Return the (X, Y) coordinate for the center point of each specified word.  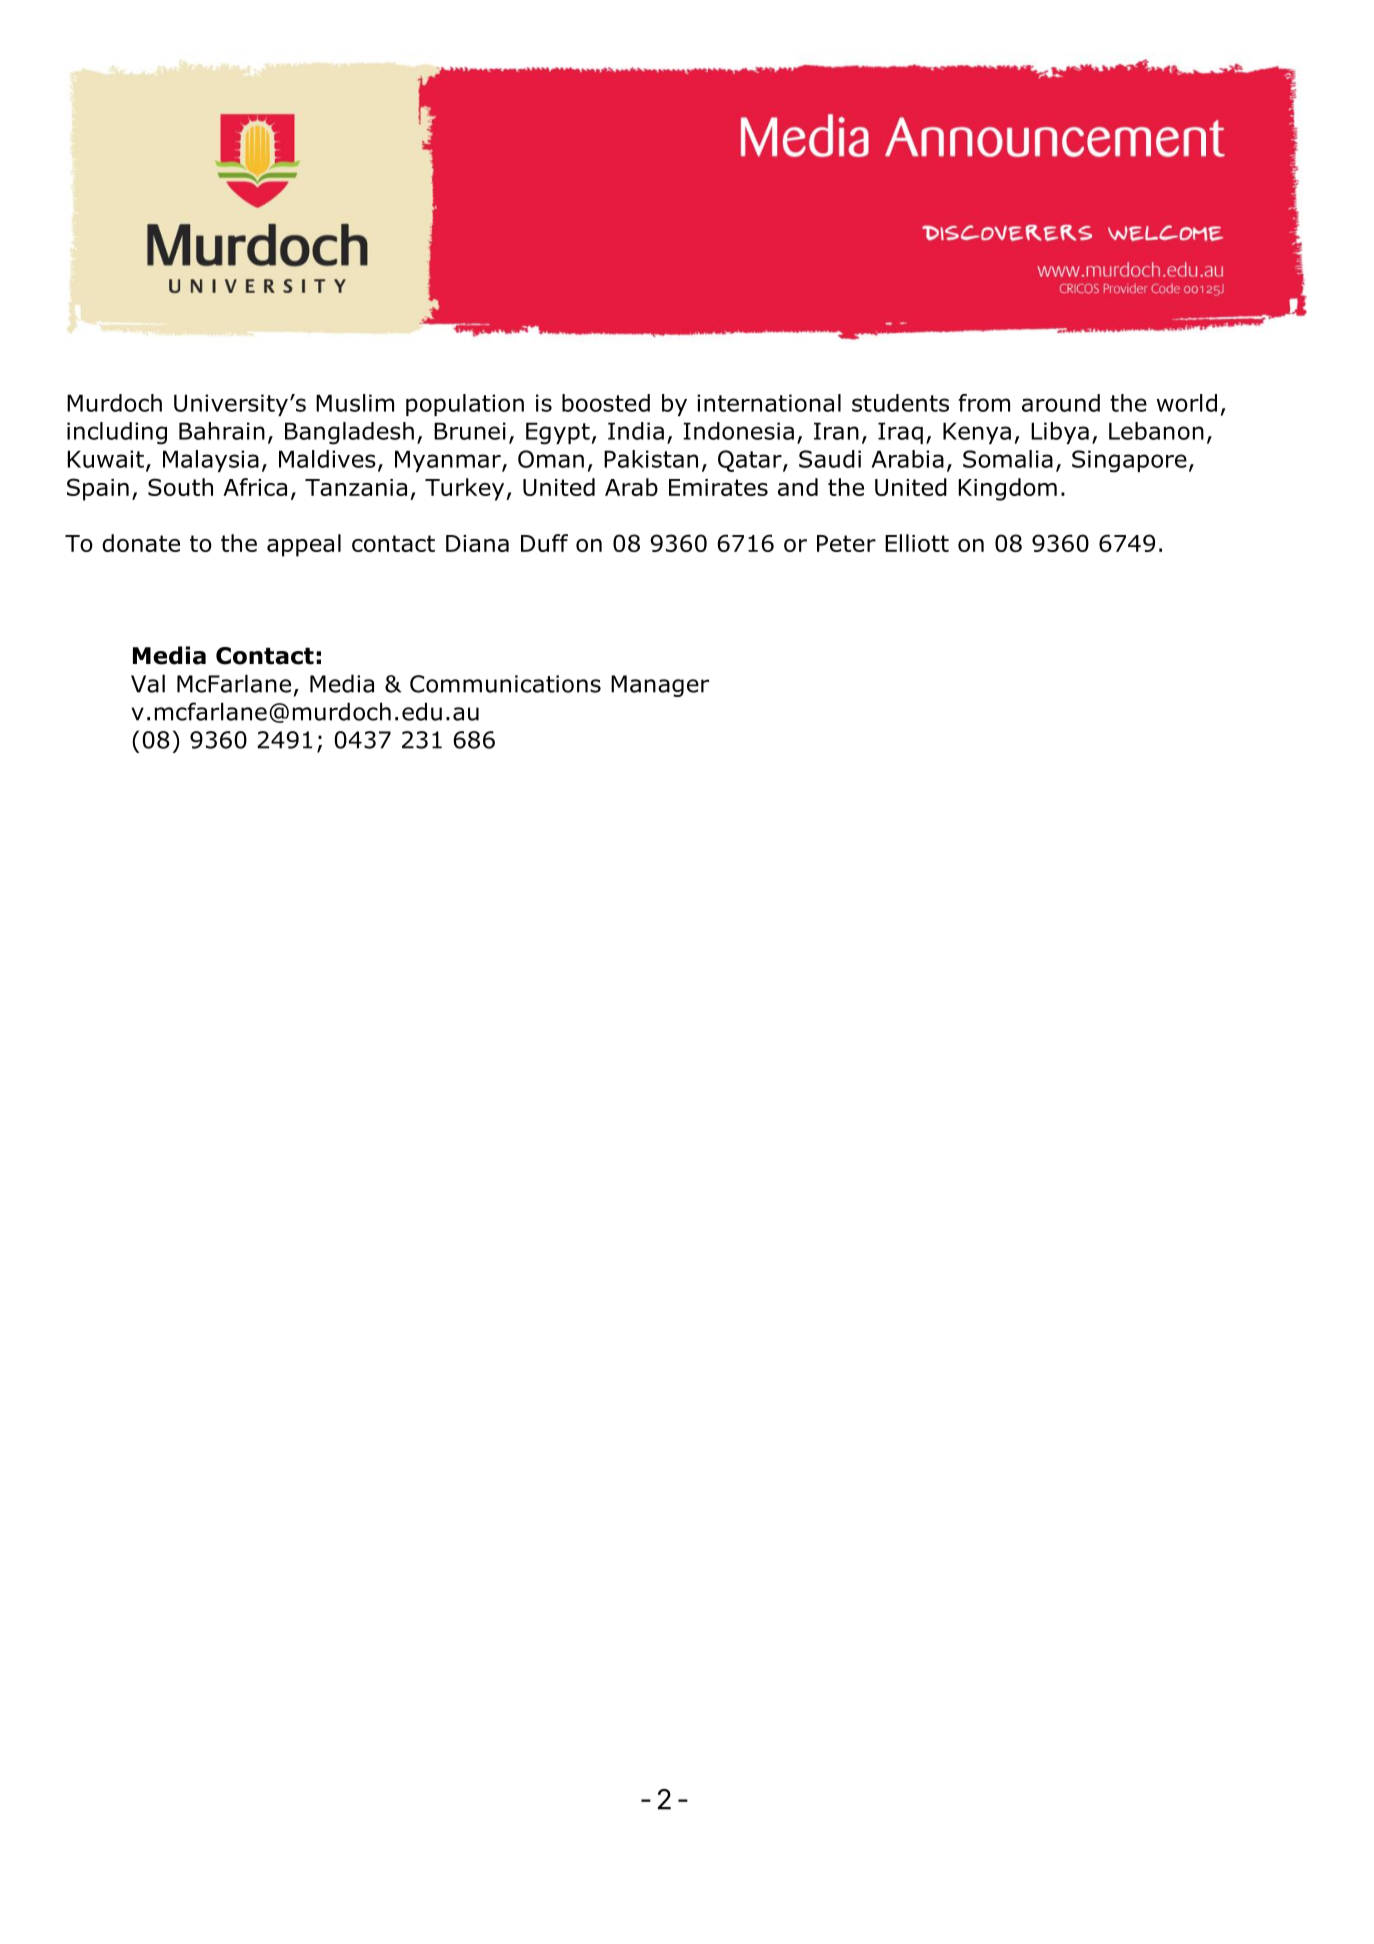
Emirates (718, 487)
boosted (606, 403)
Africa (255, 487)
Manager (660, 686)
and (798, 487)
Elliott (917, 543)
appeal (304, 545)
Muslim (355, 403)
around (1061, 403)
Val (148, 683)
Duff (544, 543)
